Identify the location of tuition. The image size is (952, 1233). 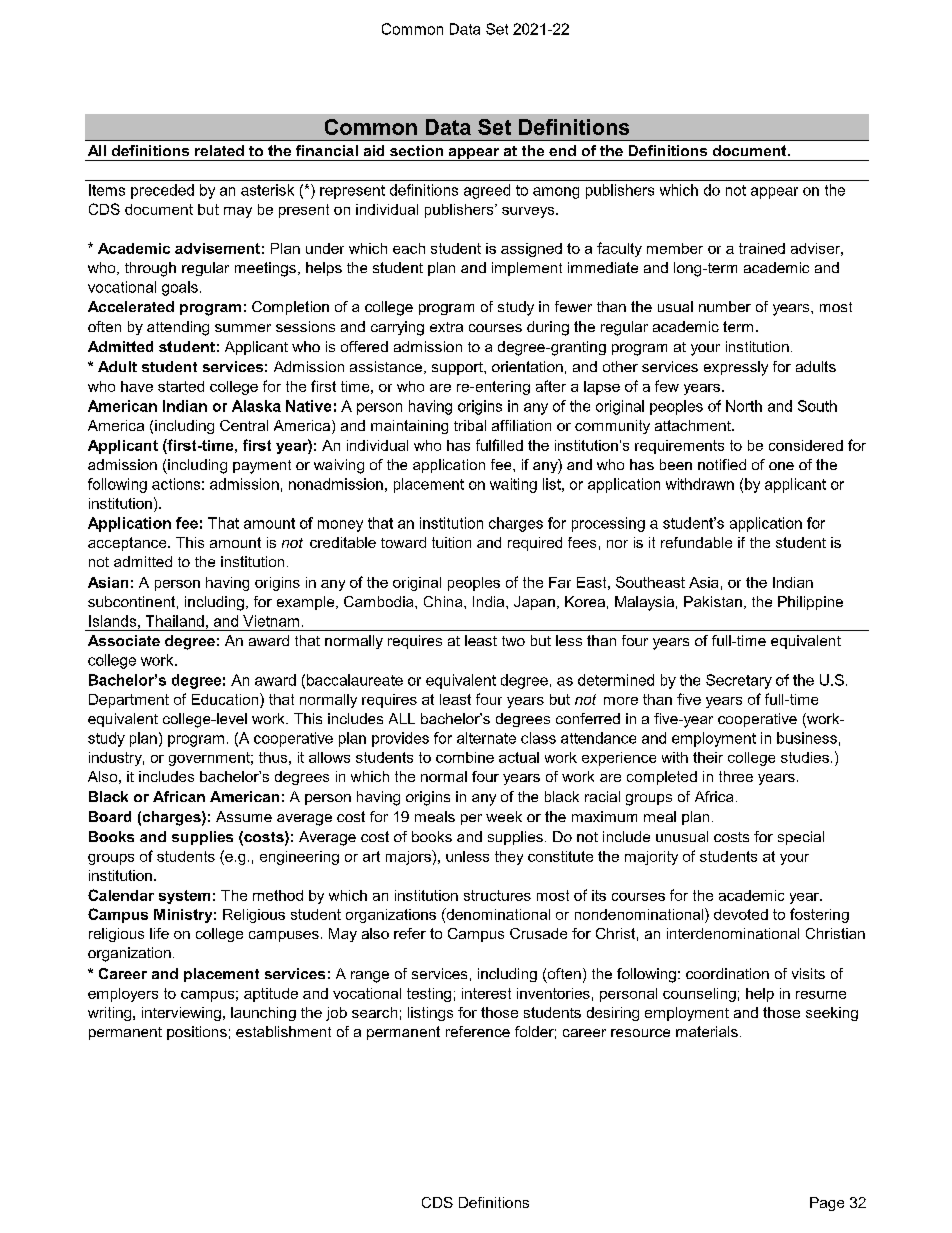
(451, 542).
